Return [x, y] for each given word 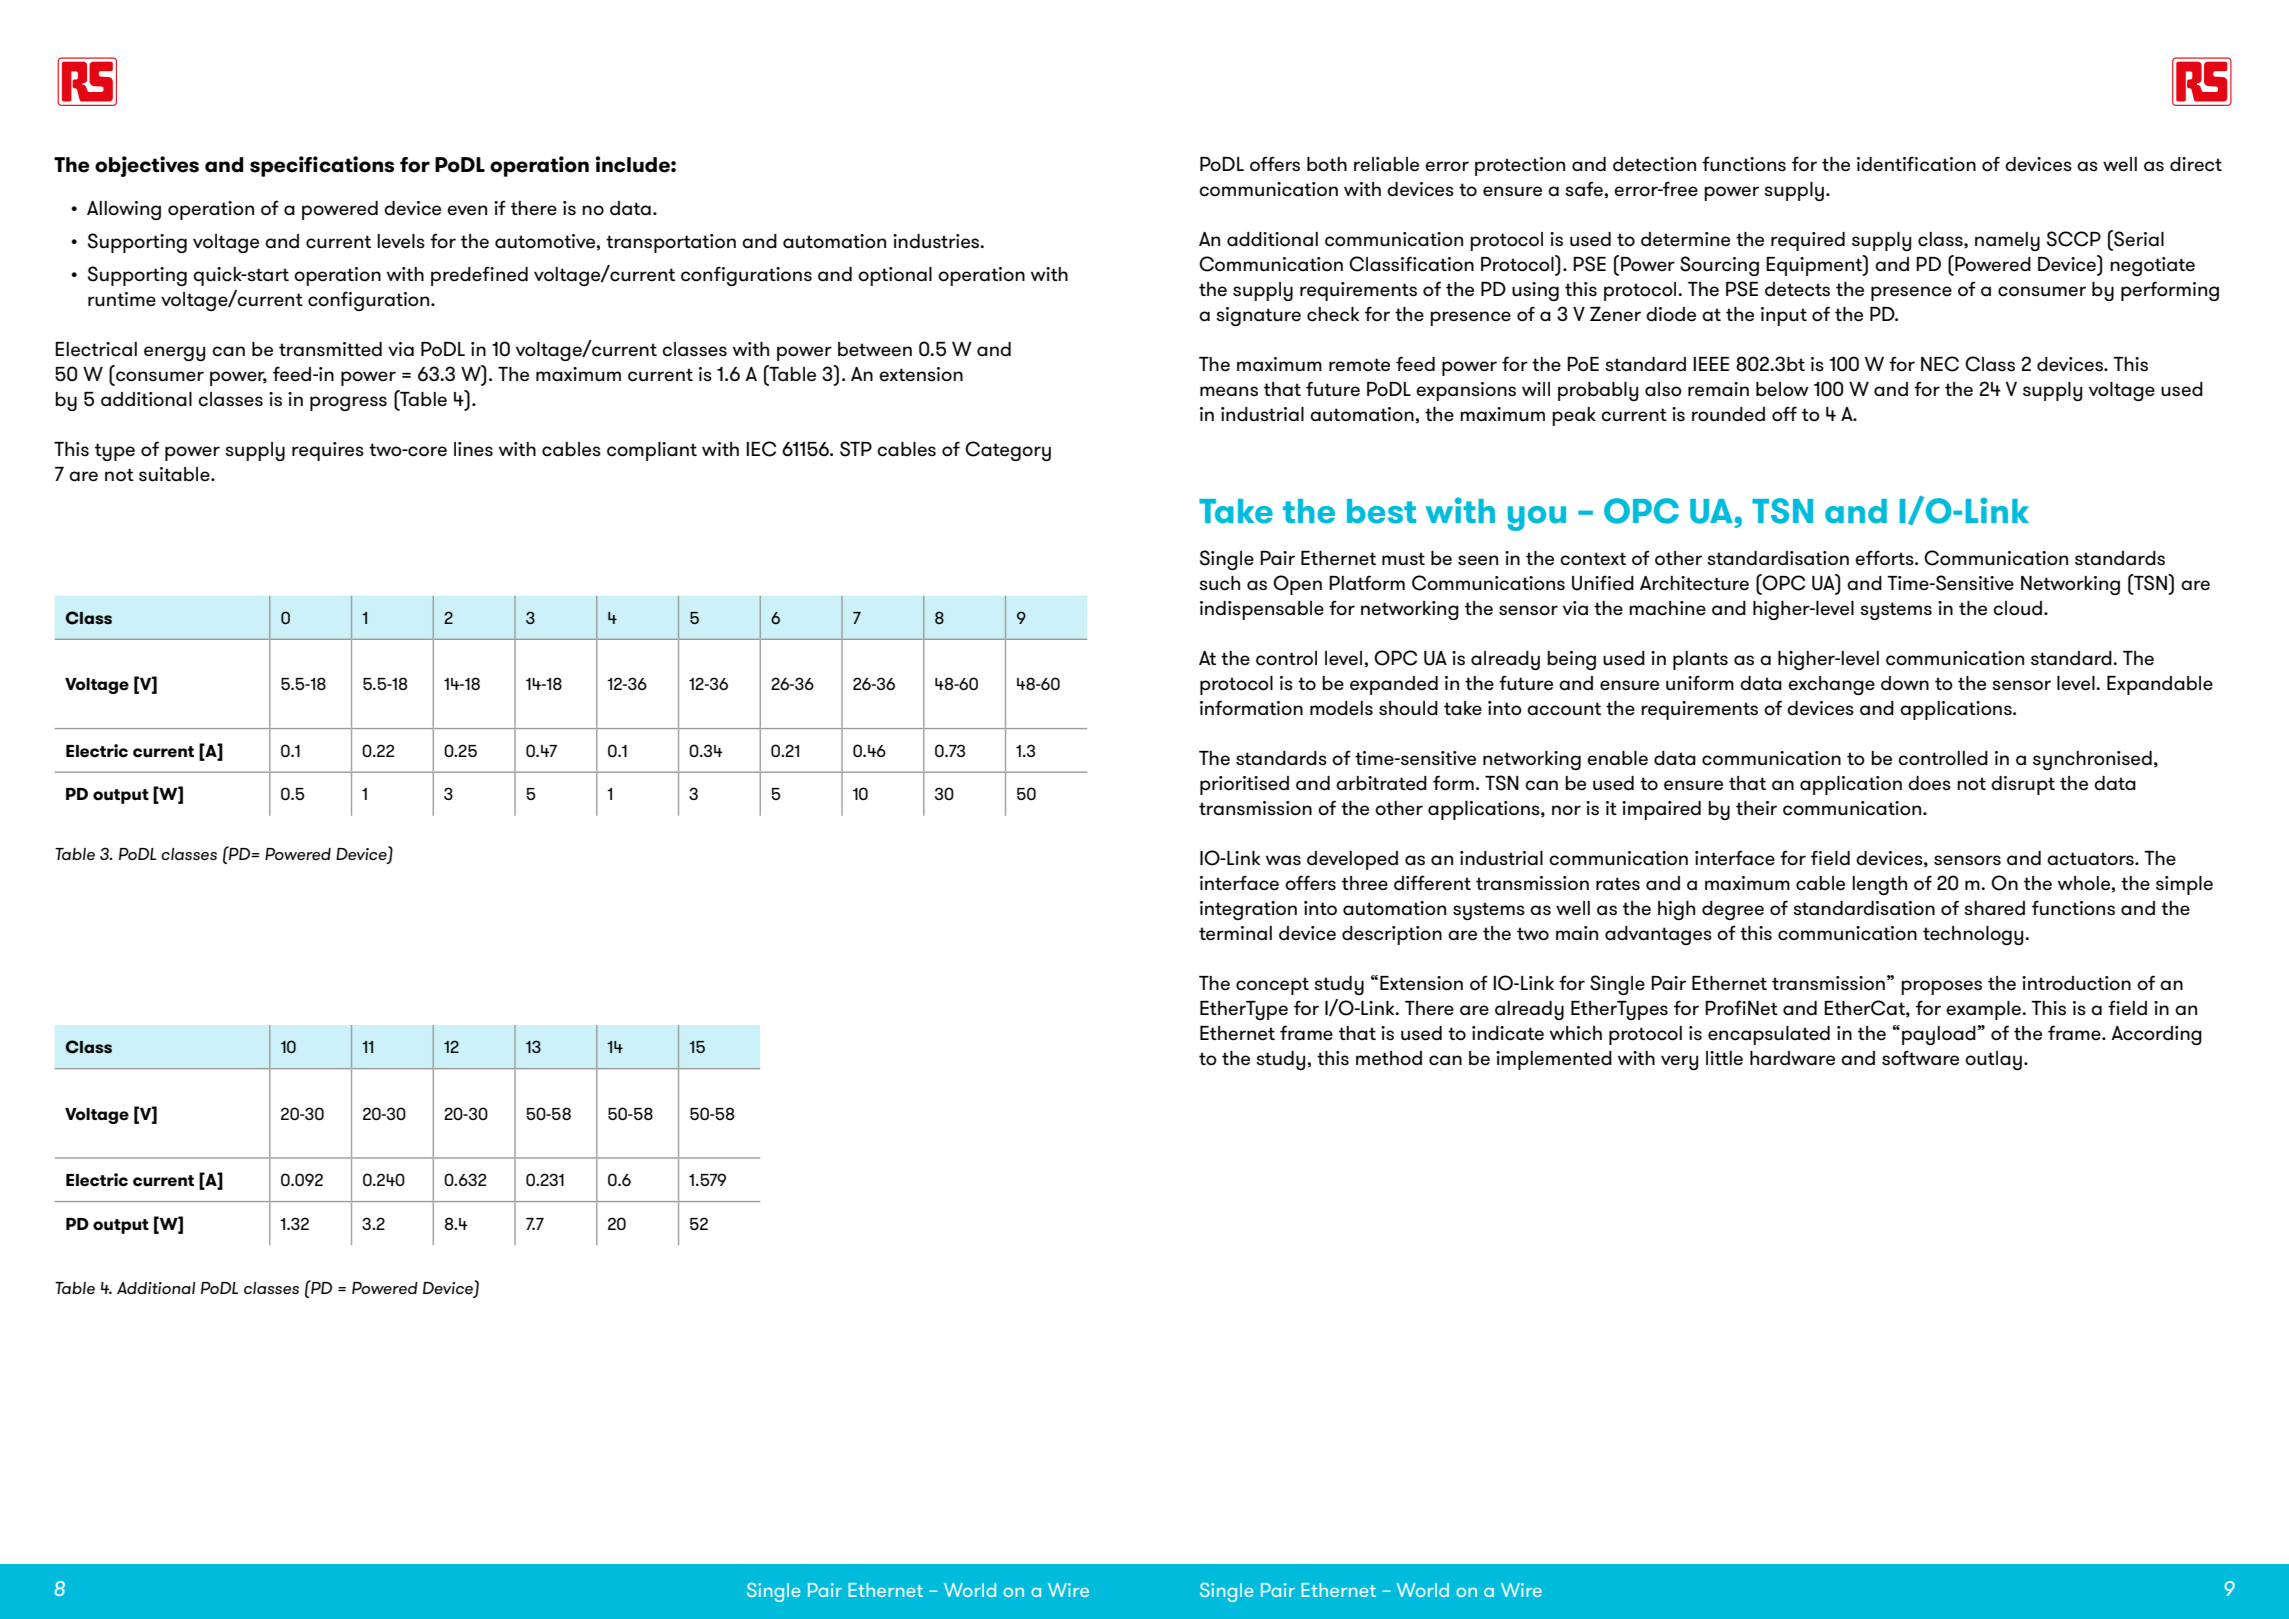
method [1389, 1058]
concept [1272, 986]
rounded [1728, 414]
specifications [322, 166]
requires [328, 451]
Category [1008, 451]
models [1341, 708]
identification [1916, 164]
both [1327, 164]
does [1929, 783]
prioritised [1244, 785]
